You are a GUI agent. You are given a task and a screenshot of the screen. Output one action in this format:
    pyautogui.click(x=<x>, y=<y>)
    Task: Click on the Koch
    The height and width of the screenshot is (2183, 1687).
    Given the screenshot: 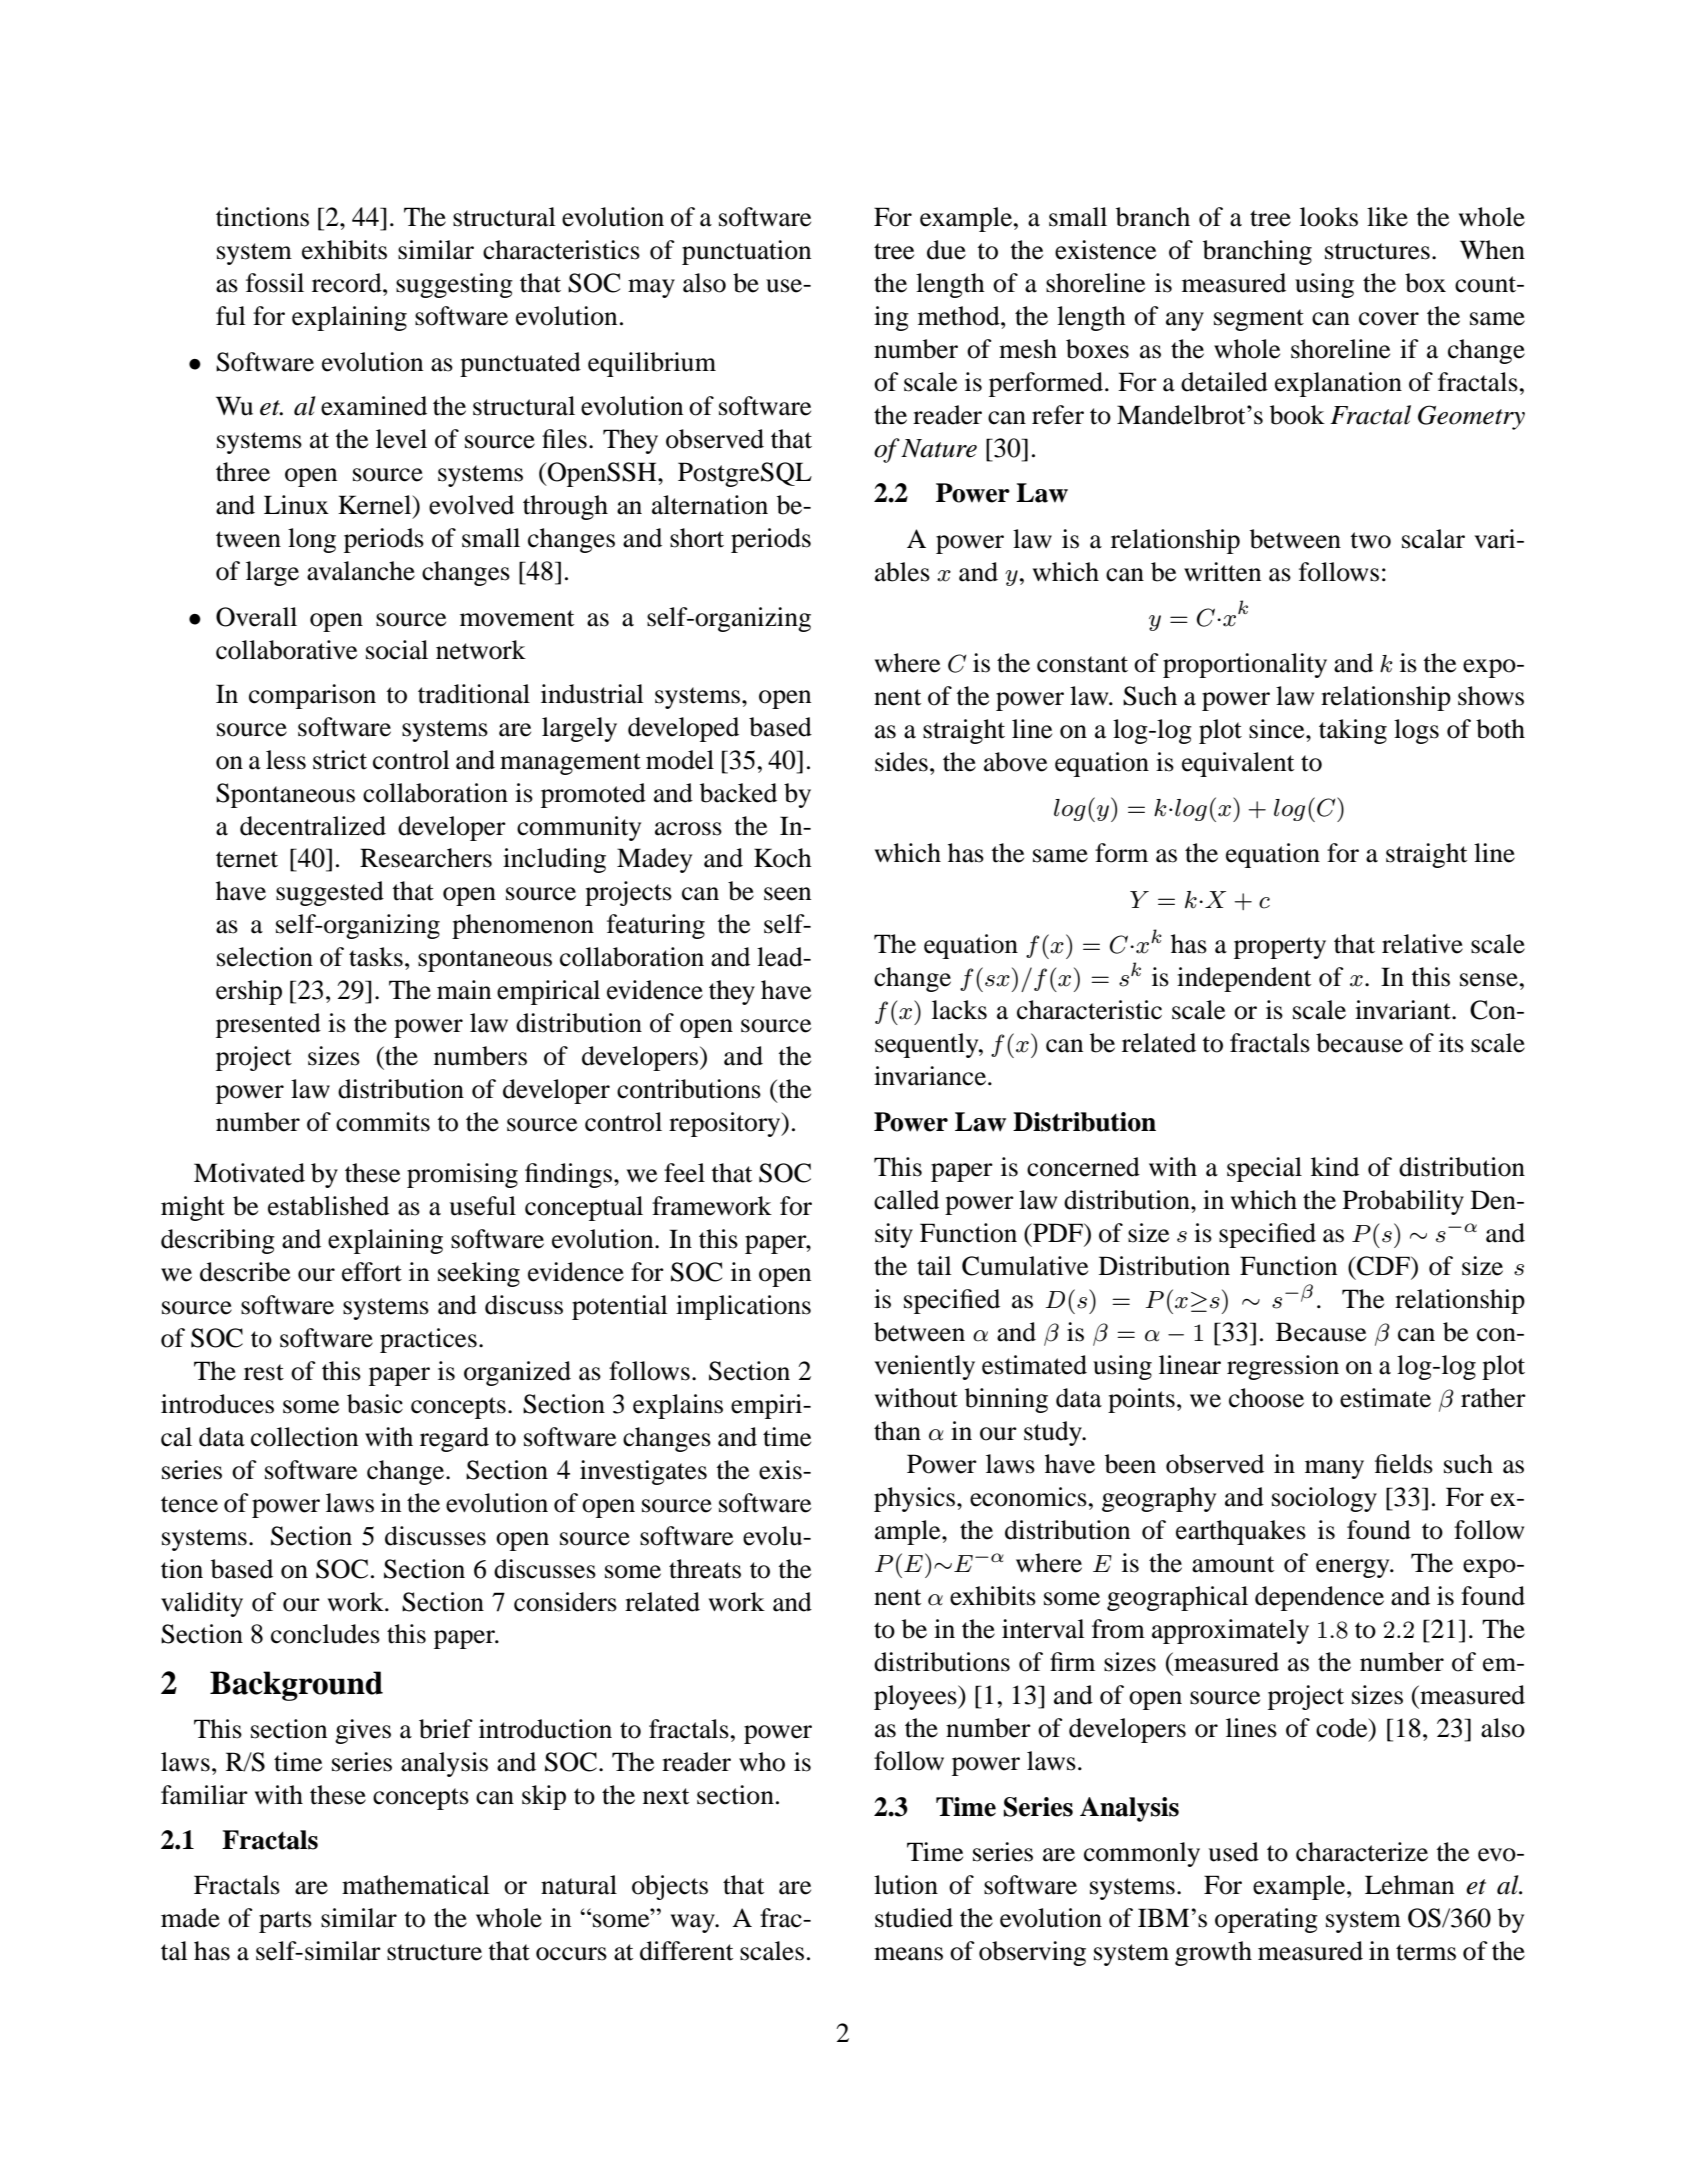 What is the action you would take?
    pyautogui.click(x=783, y=858)
